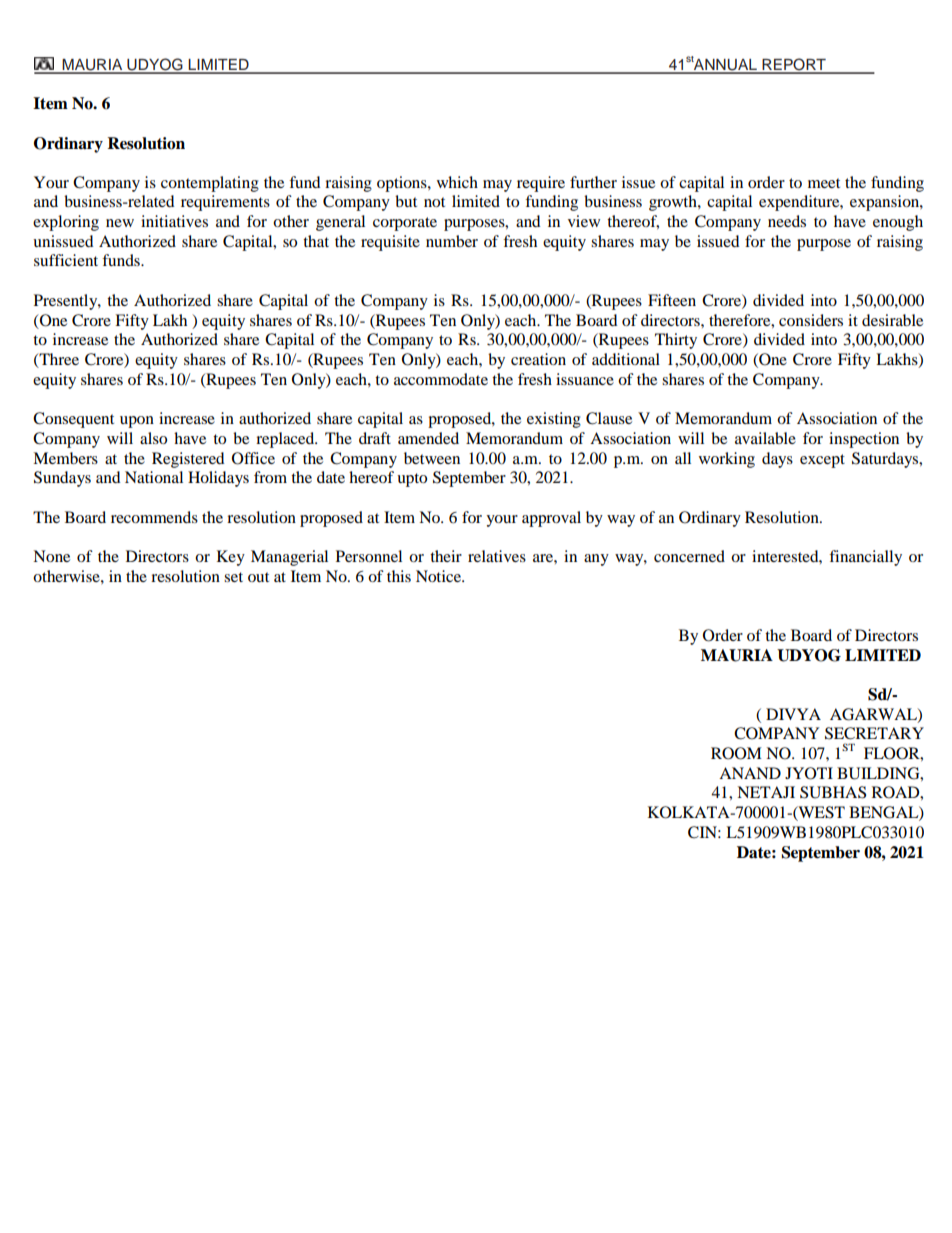 This screenshot has width=952, height=1233. I want to click on number, so click(452, 241).
